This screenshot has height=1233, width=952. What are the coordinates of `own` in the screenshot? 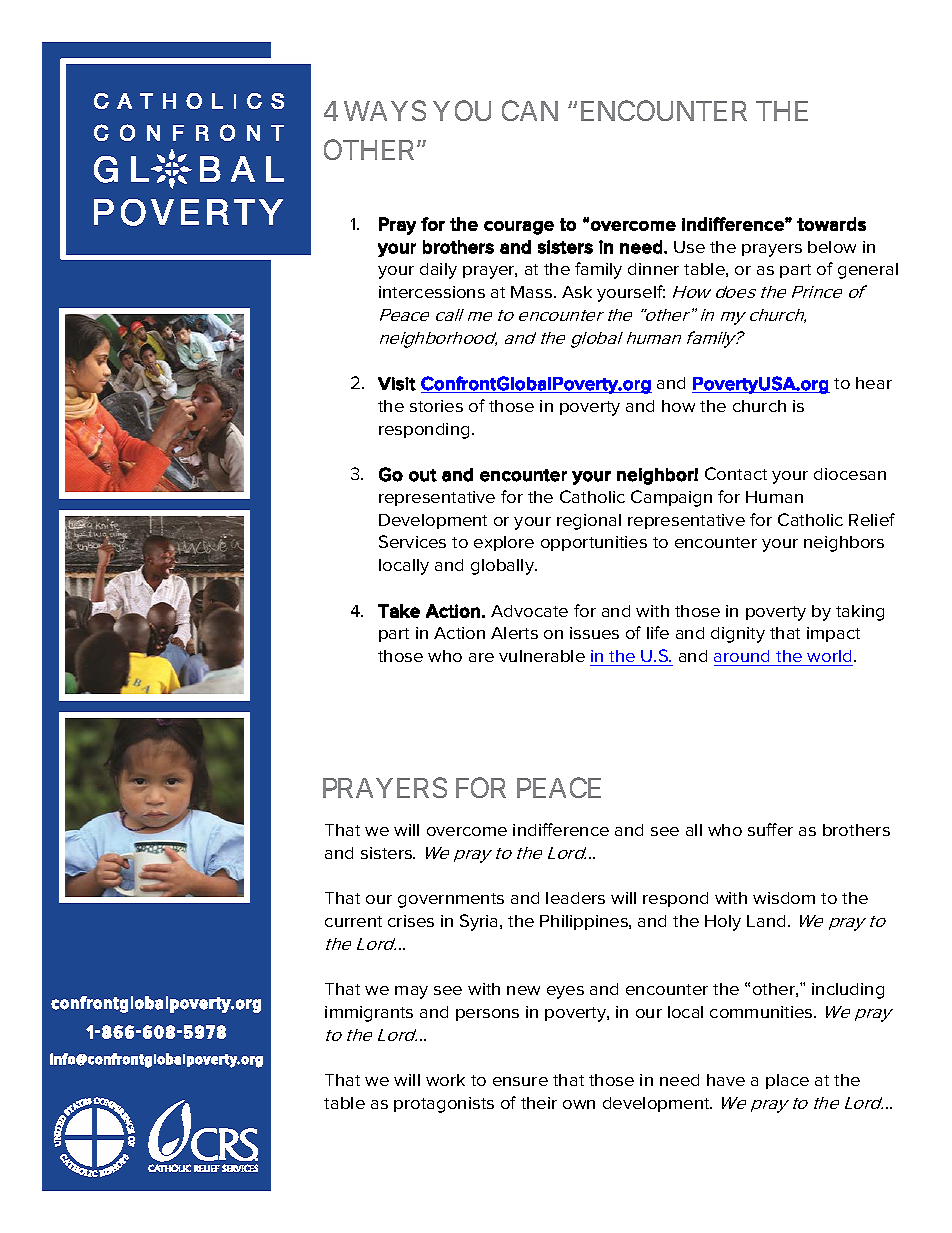 It's located at (579, 1104).
